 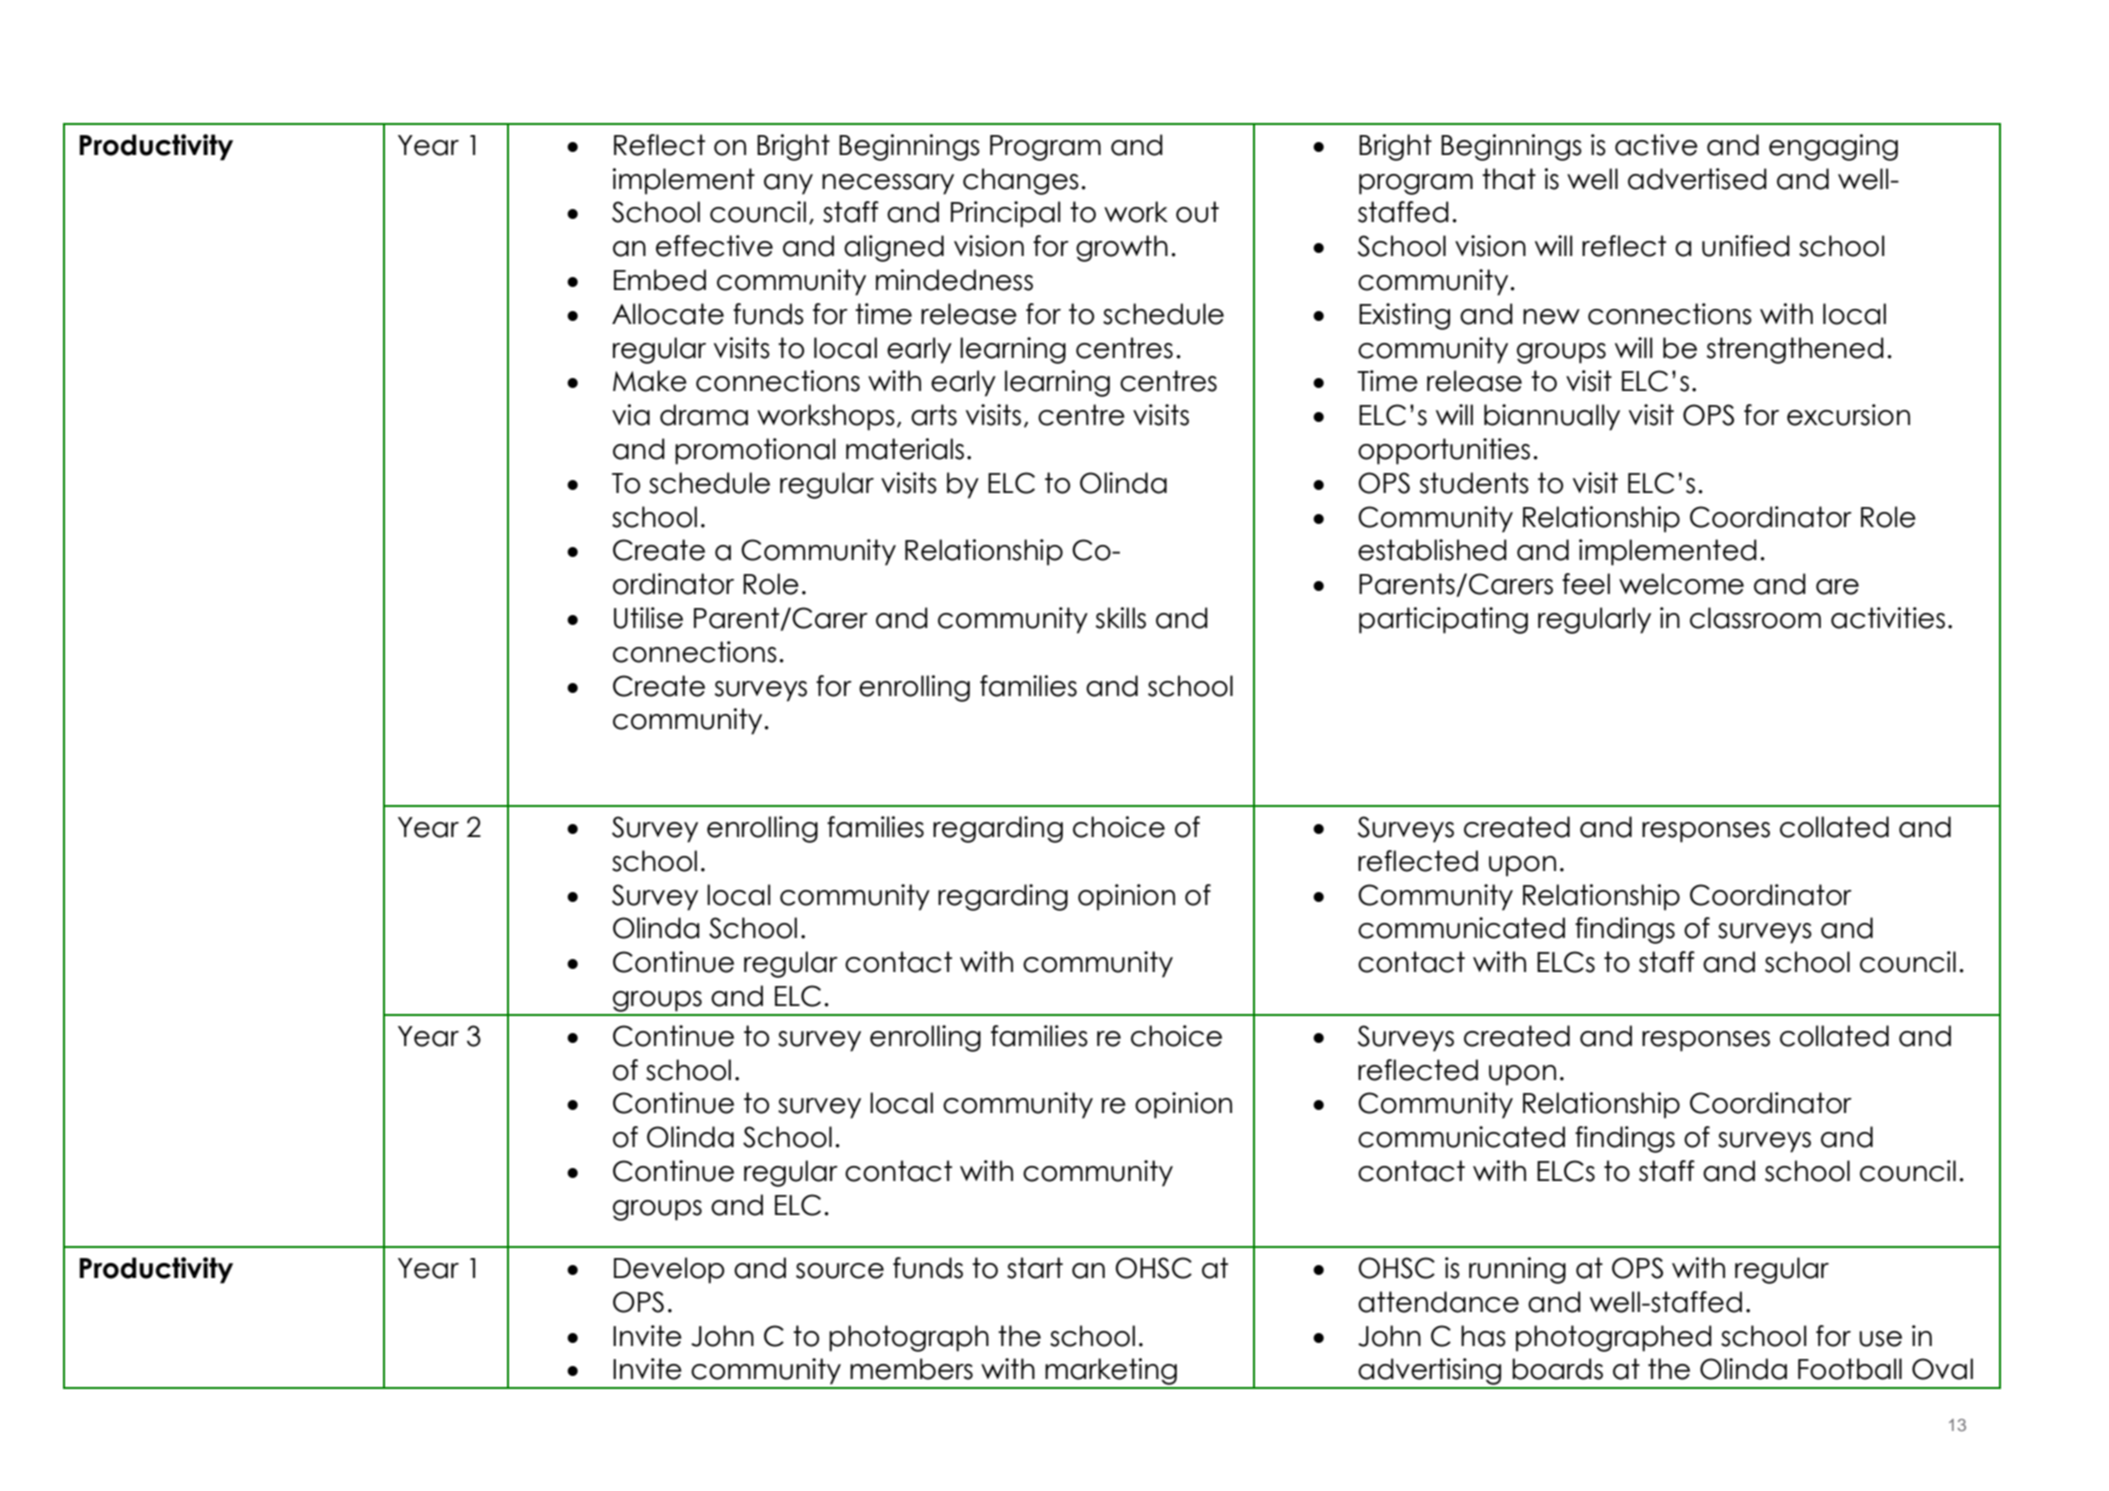 I want to click on advertised, so click(x=1697, y=179).
